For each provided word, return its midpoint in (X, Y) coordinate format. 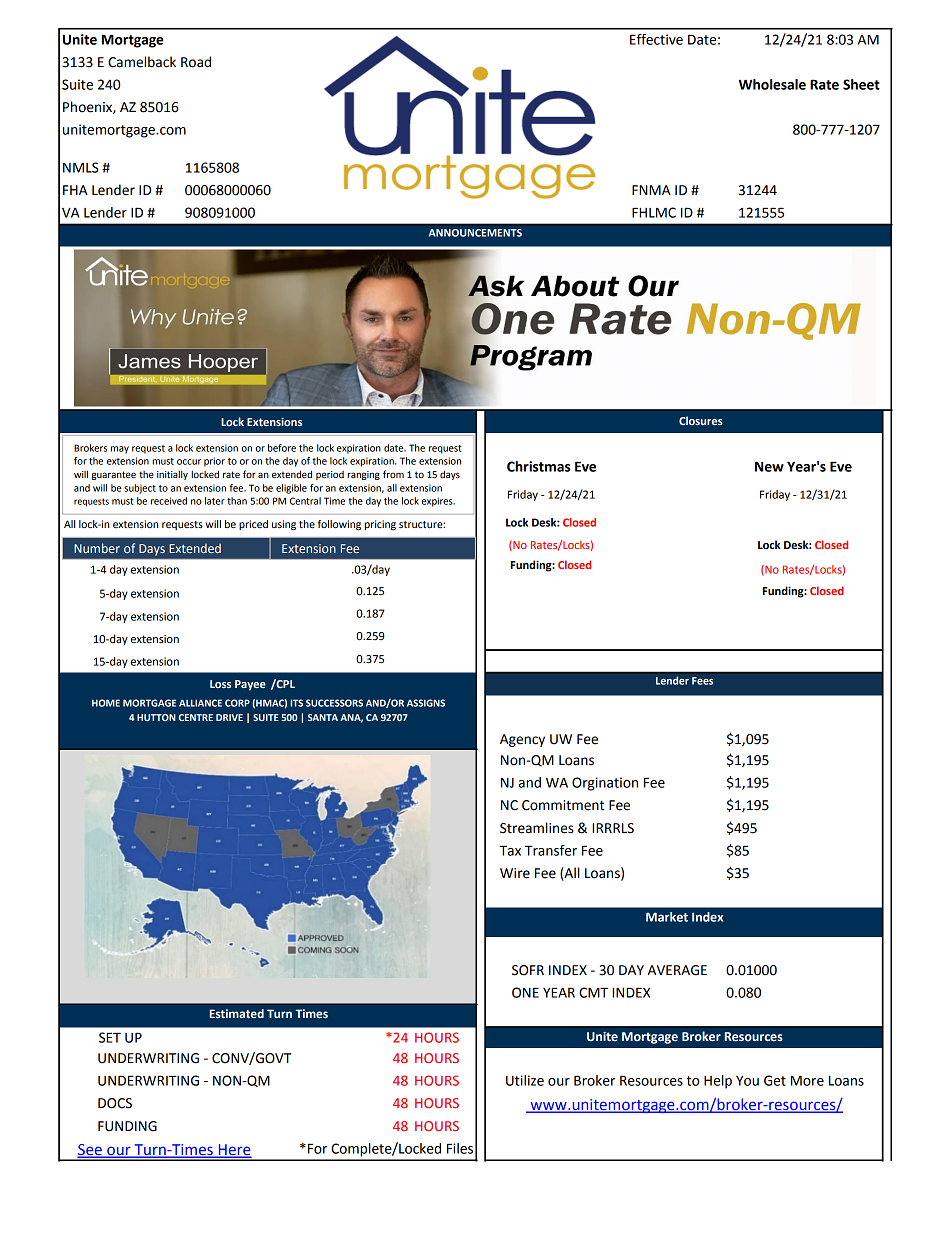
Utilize (525, 1080)
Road (196, 62)
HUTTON (156, 717)
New (769, 466)
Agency (522, 740)
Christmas (539, 466)
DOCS (115, 1103)
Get (775, 1080)
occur (189, 462)
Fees (702, 681)
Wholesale (772, 84)
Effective (656, 39)
